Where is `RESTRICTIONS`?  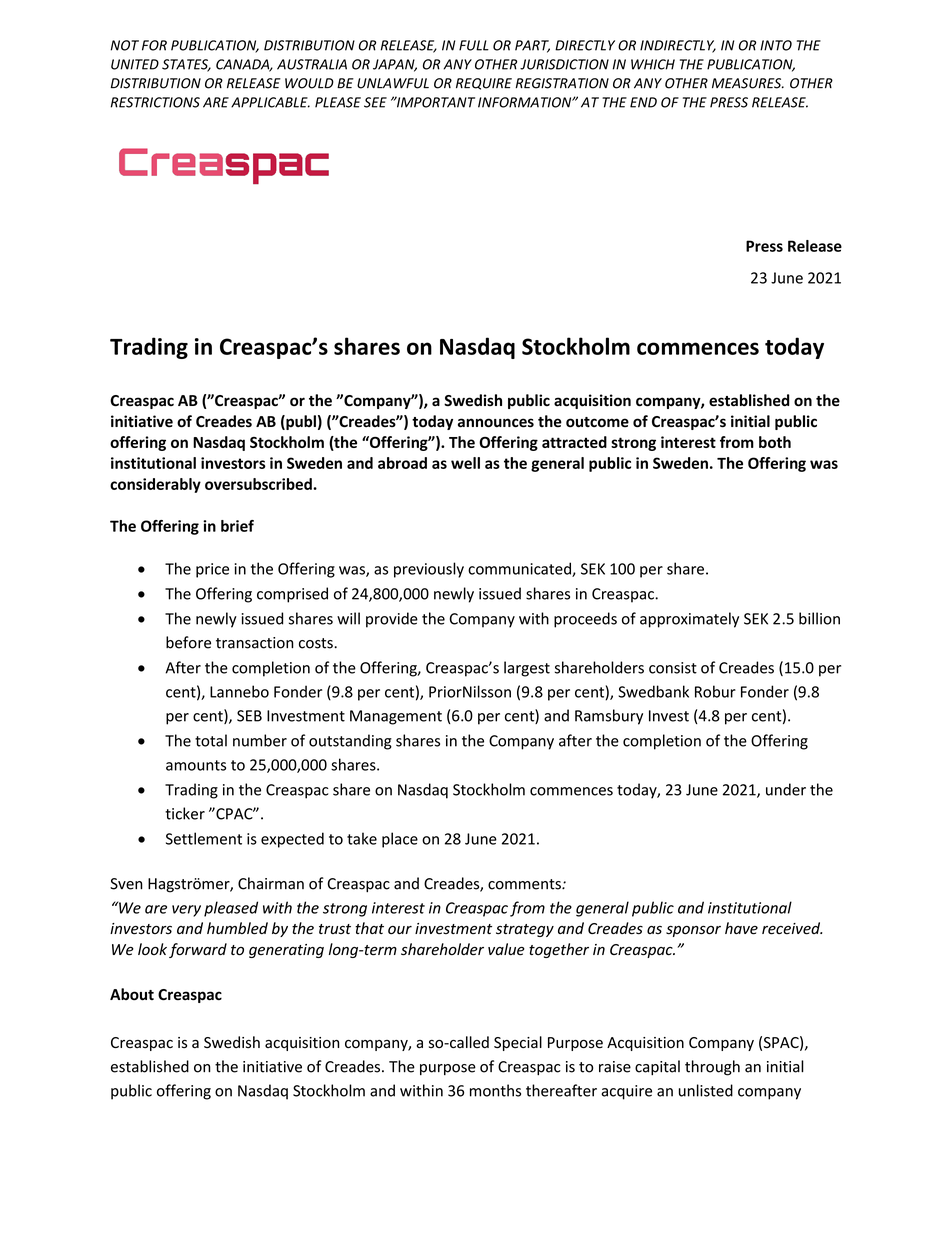 RESTRICTIONS is located at coordinates (155, 102).
